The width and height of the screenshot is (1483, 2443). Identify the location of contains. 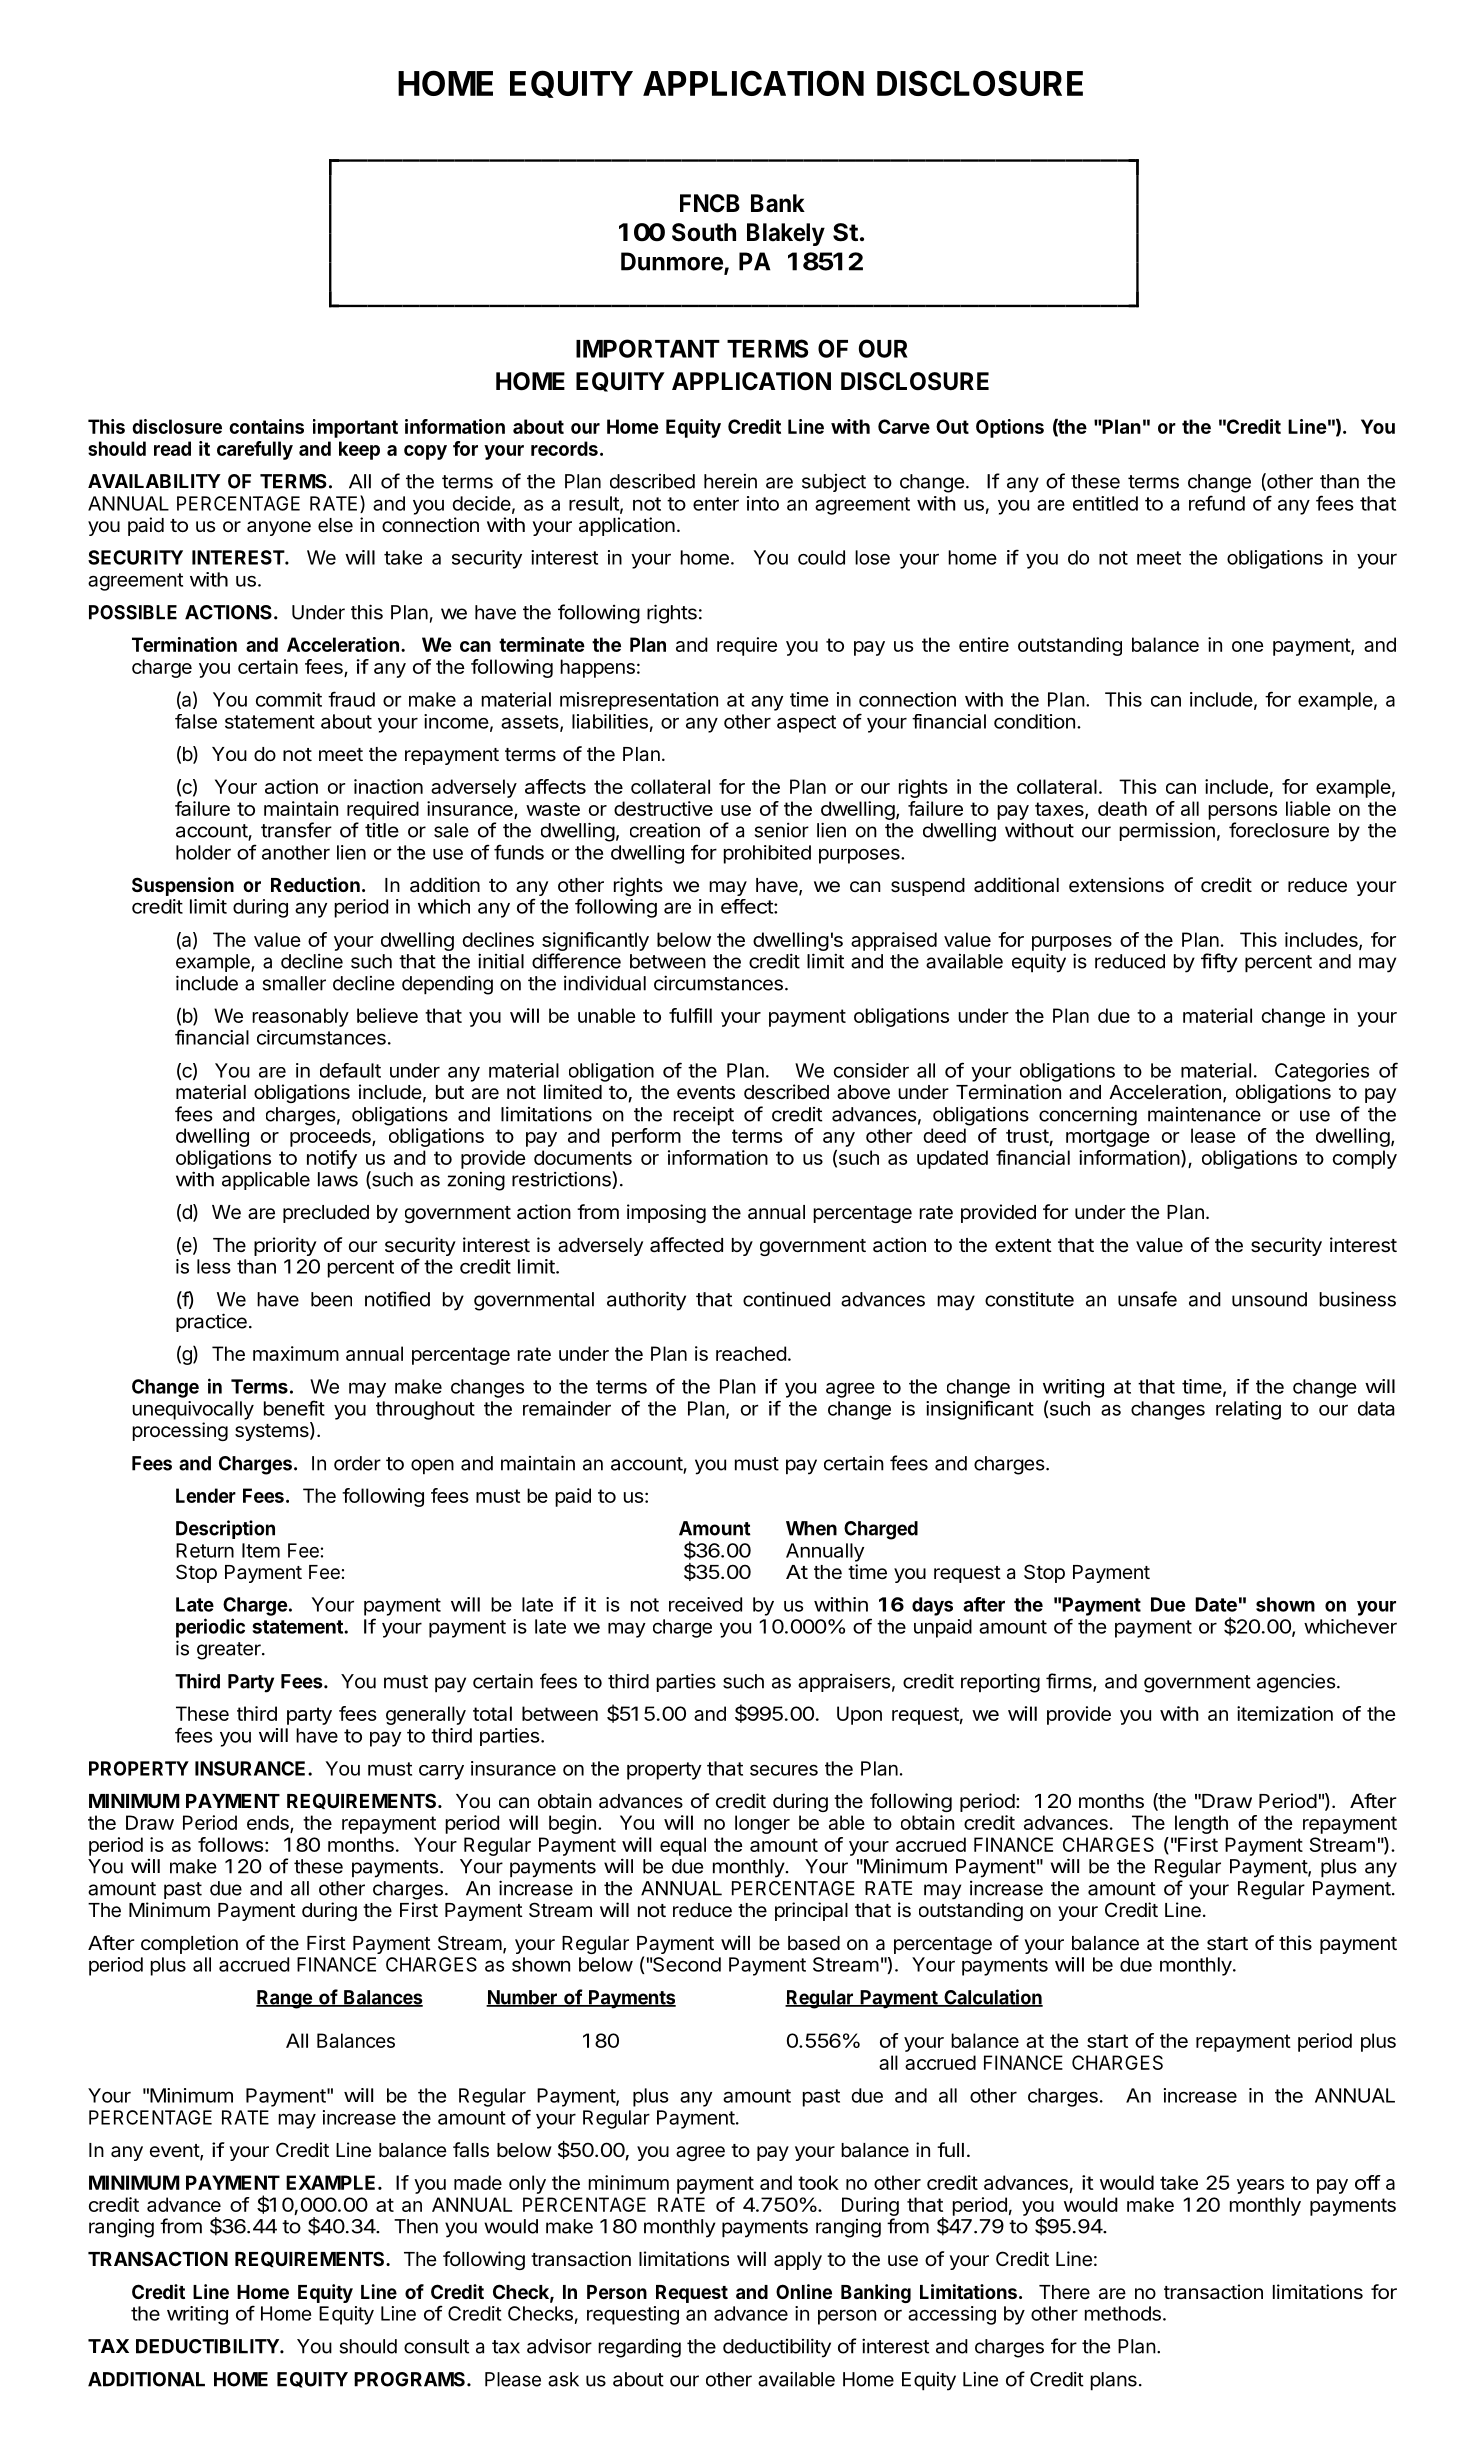
(266, 426).
